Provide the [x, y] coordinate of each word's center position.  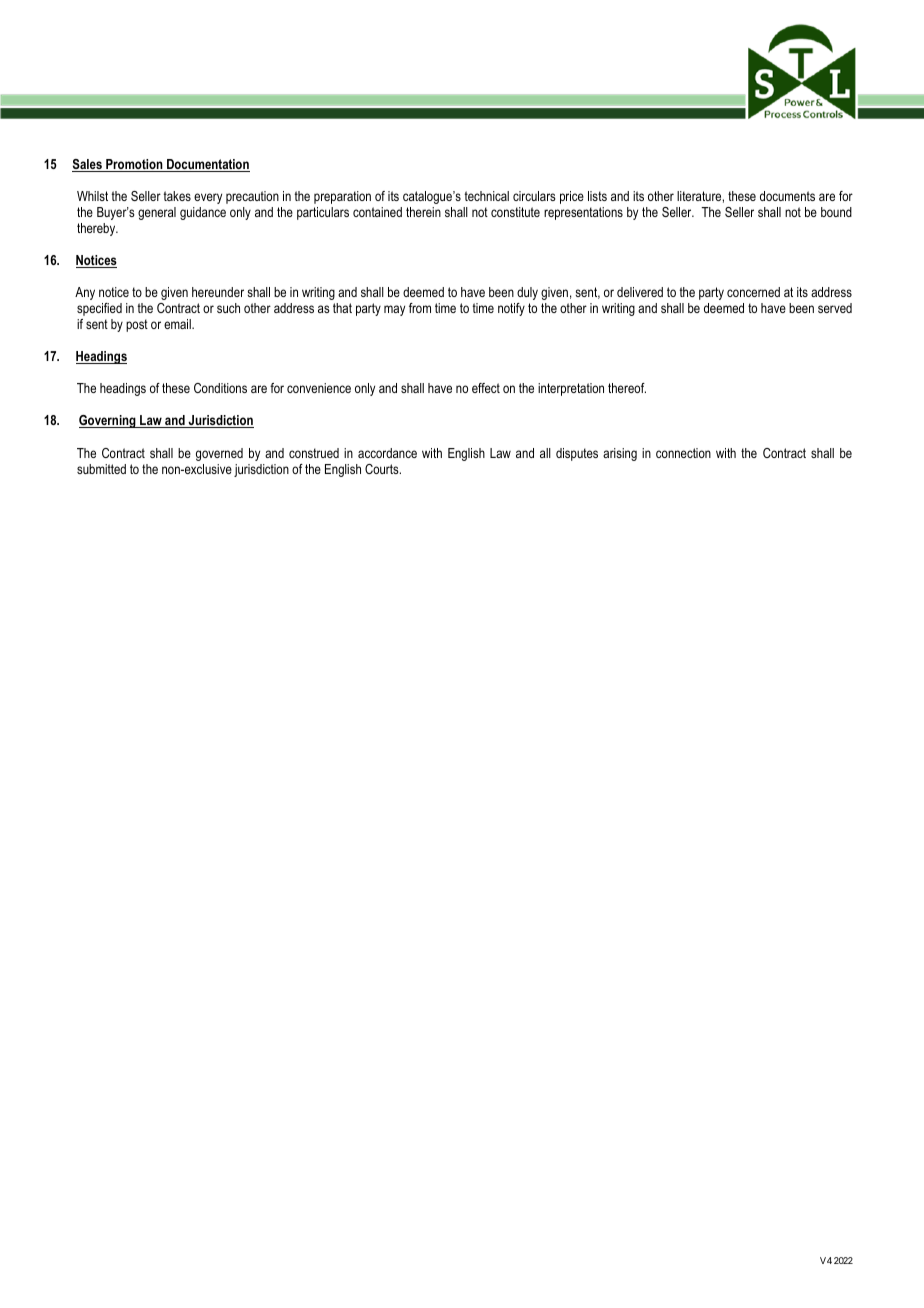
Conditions [220, 388]
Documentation [207, 165]
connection [683, 453]
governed [219, 454]
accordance [387, 453]
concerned [753, 292]
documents [787, 196]
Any [85, 293]
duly [527, 293]
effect [486, 388]
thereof [627, 388]
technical [486, 196]
